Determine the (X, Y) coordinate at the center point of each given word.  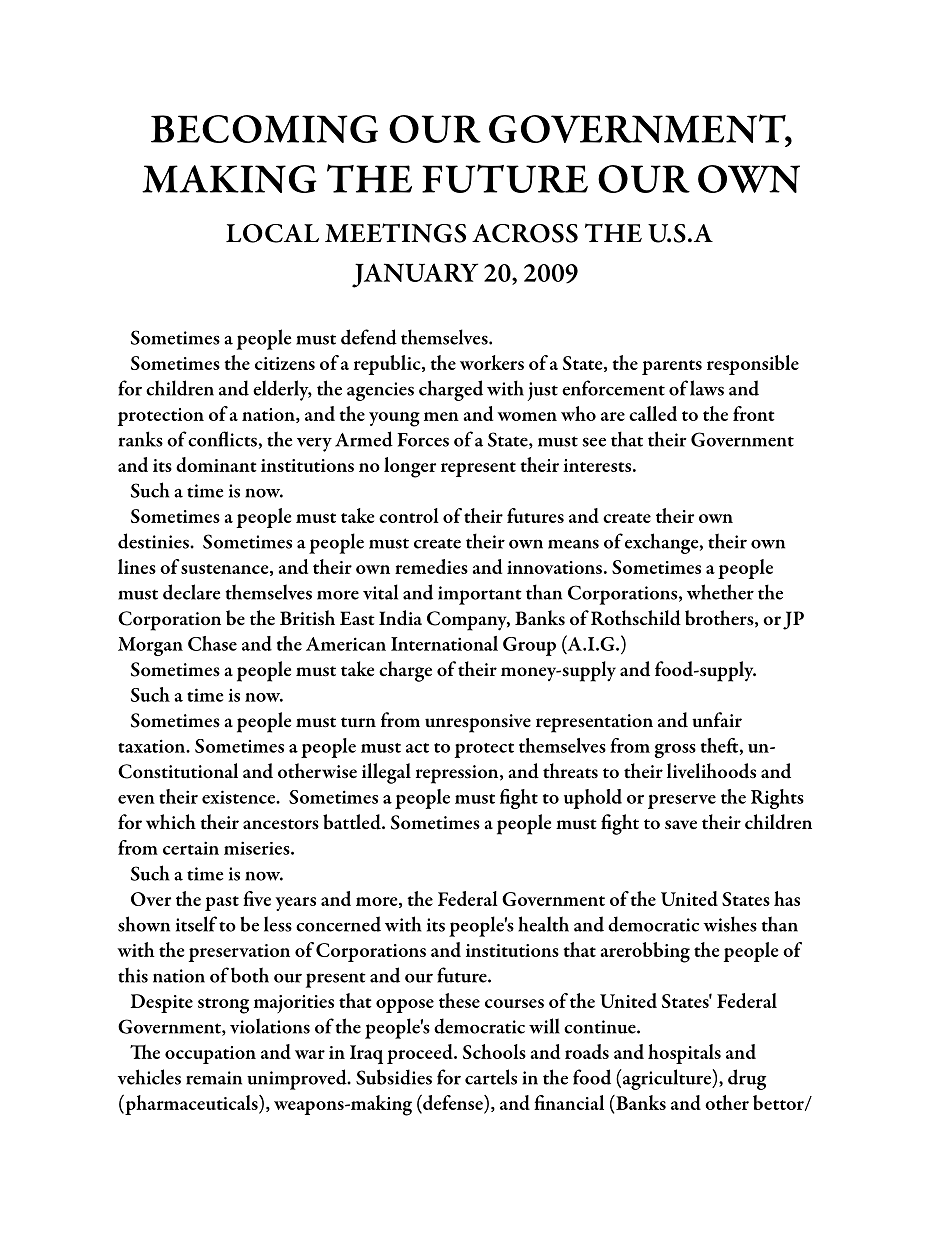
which (171, 821)
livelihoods (711, 771)
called (653, 413)
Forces (423, 440)
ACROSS (525, 233)
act (417, 748)
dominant (216, 464)
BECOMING (264, 129)
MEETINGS (395, 233)
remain (214, 1078)
